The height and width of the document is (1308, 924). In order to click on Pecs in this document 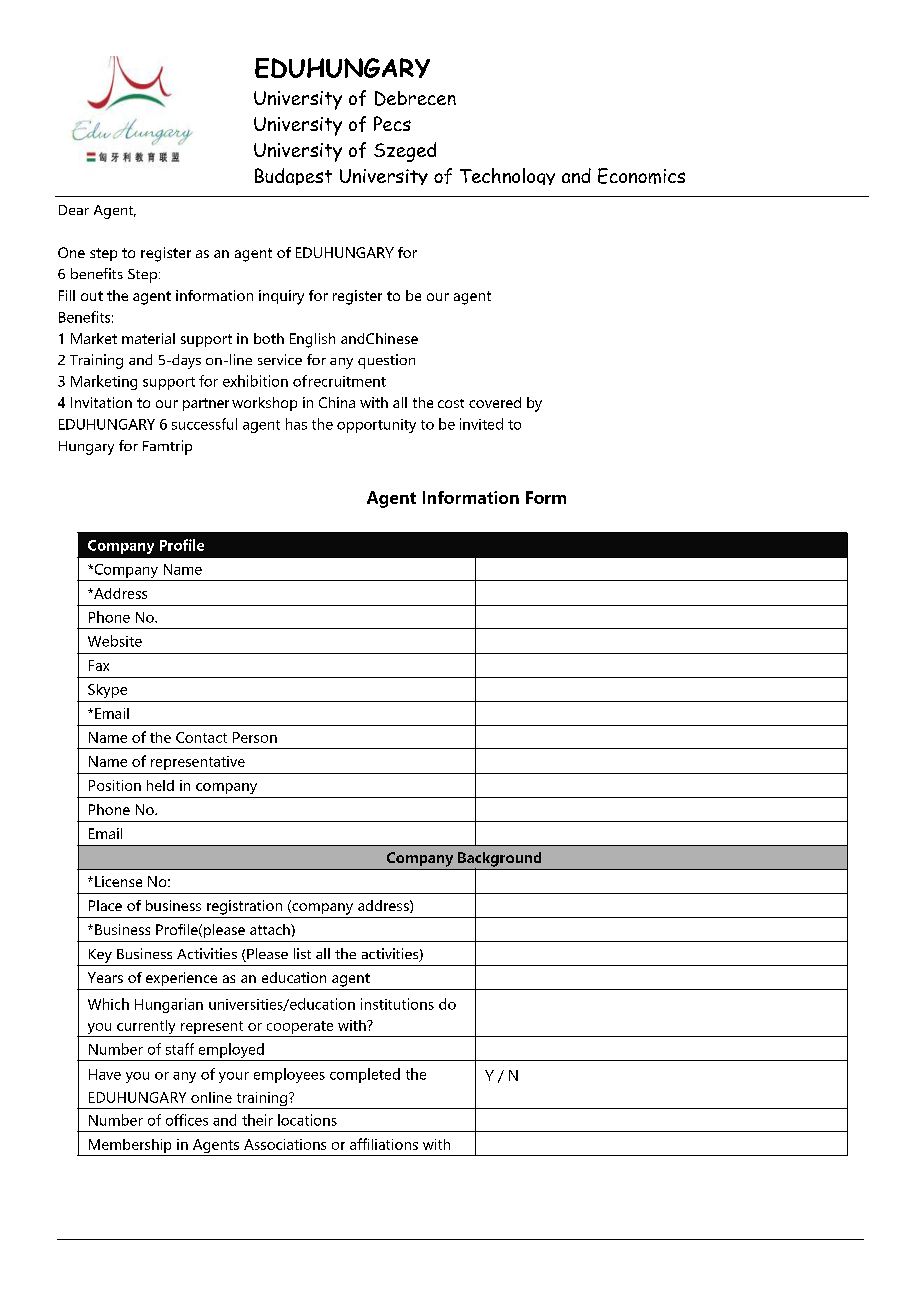, I will do `click(392, 123)`.
